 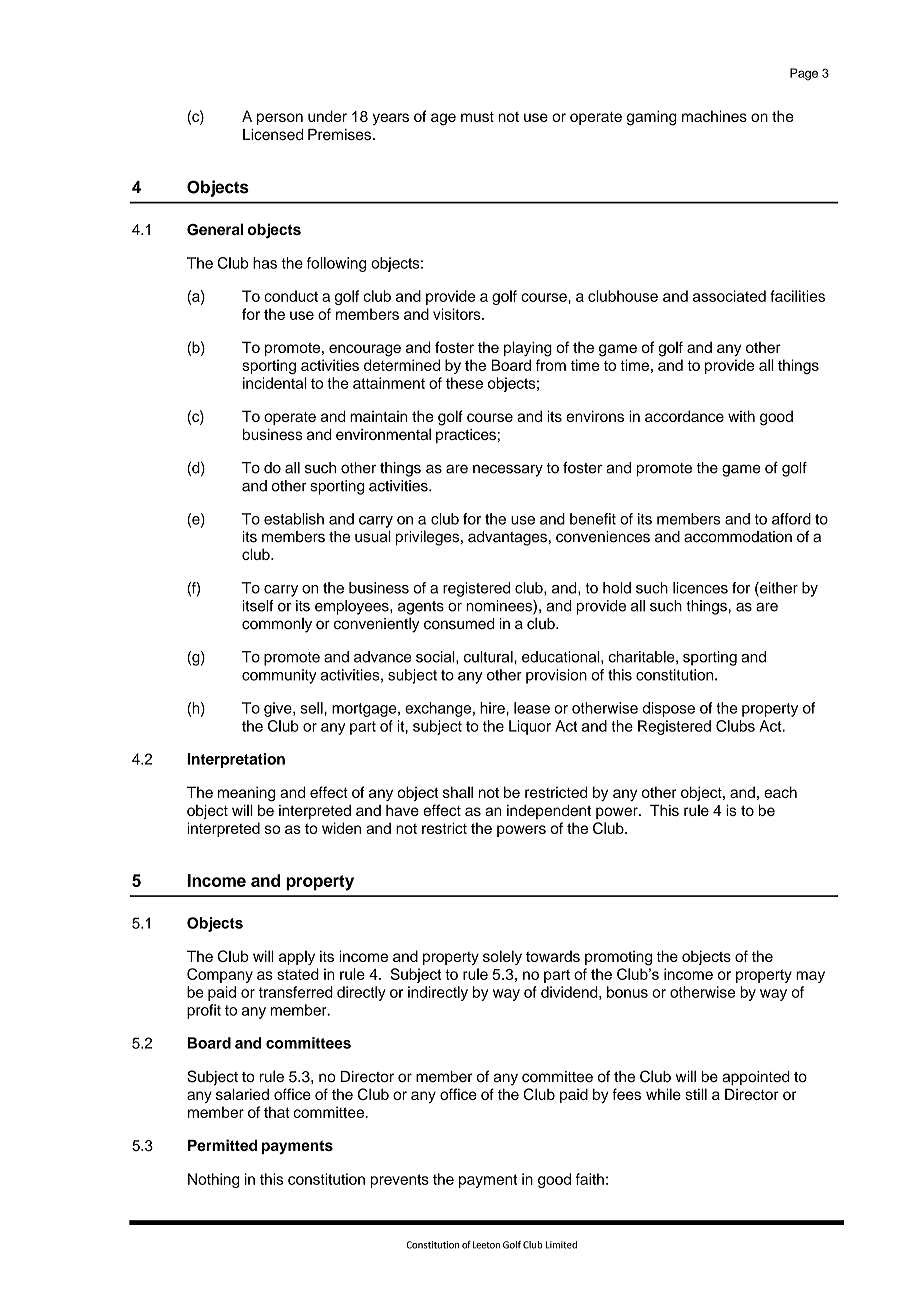 I want to click on must, so click(x=477, y=117).
